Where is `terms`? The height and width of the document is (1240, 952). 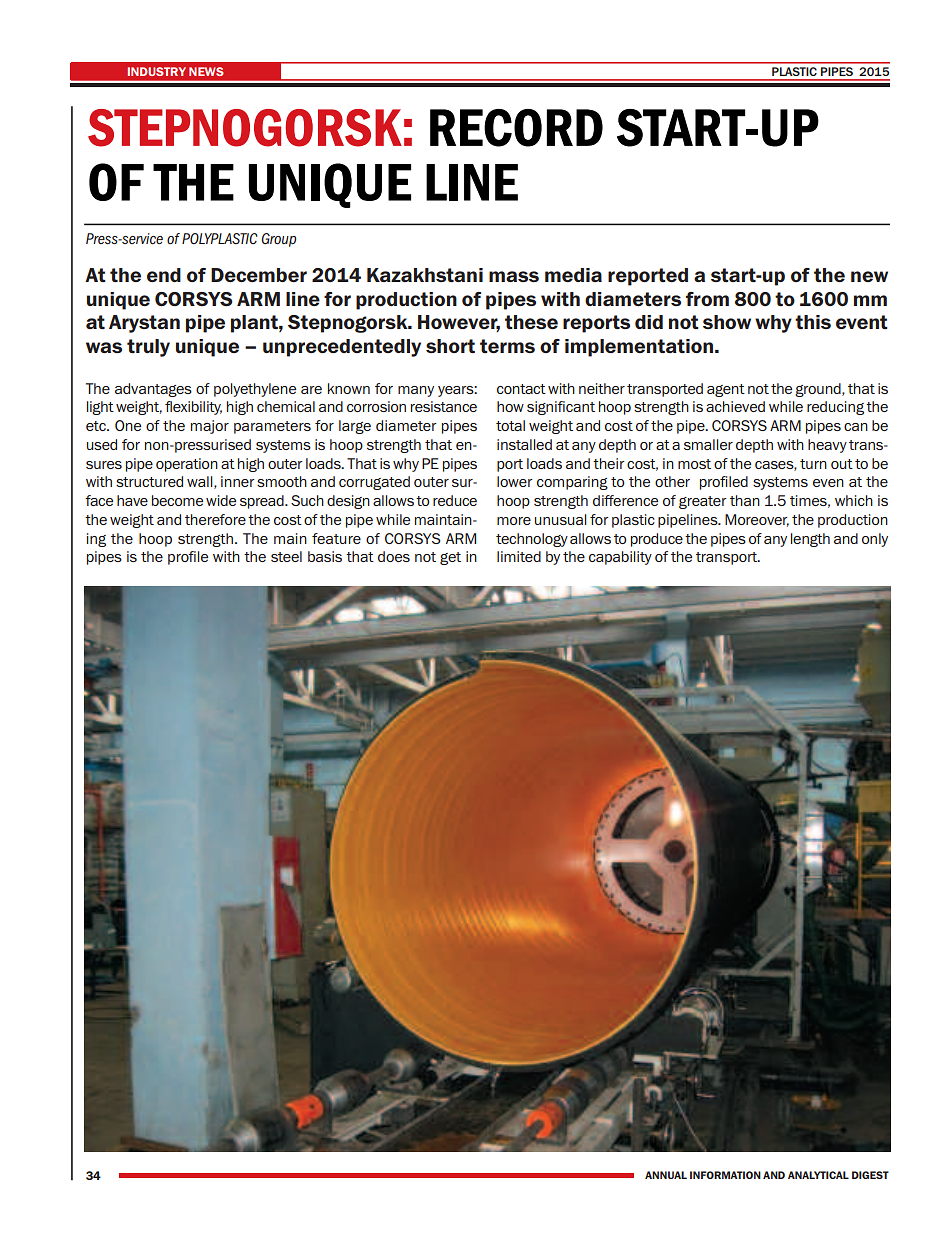 terms is located at coordinates (507, 346).
